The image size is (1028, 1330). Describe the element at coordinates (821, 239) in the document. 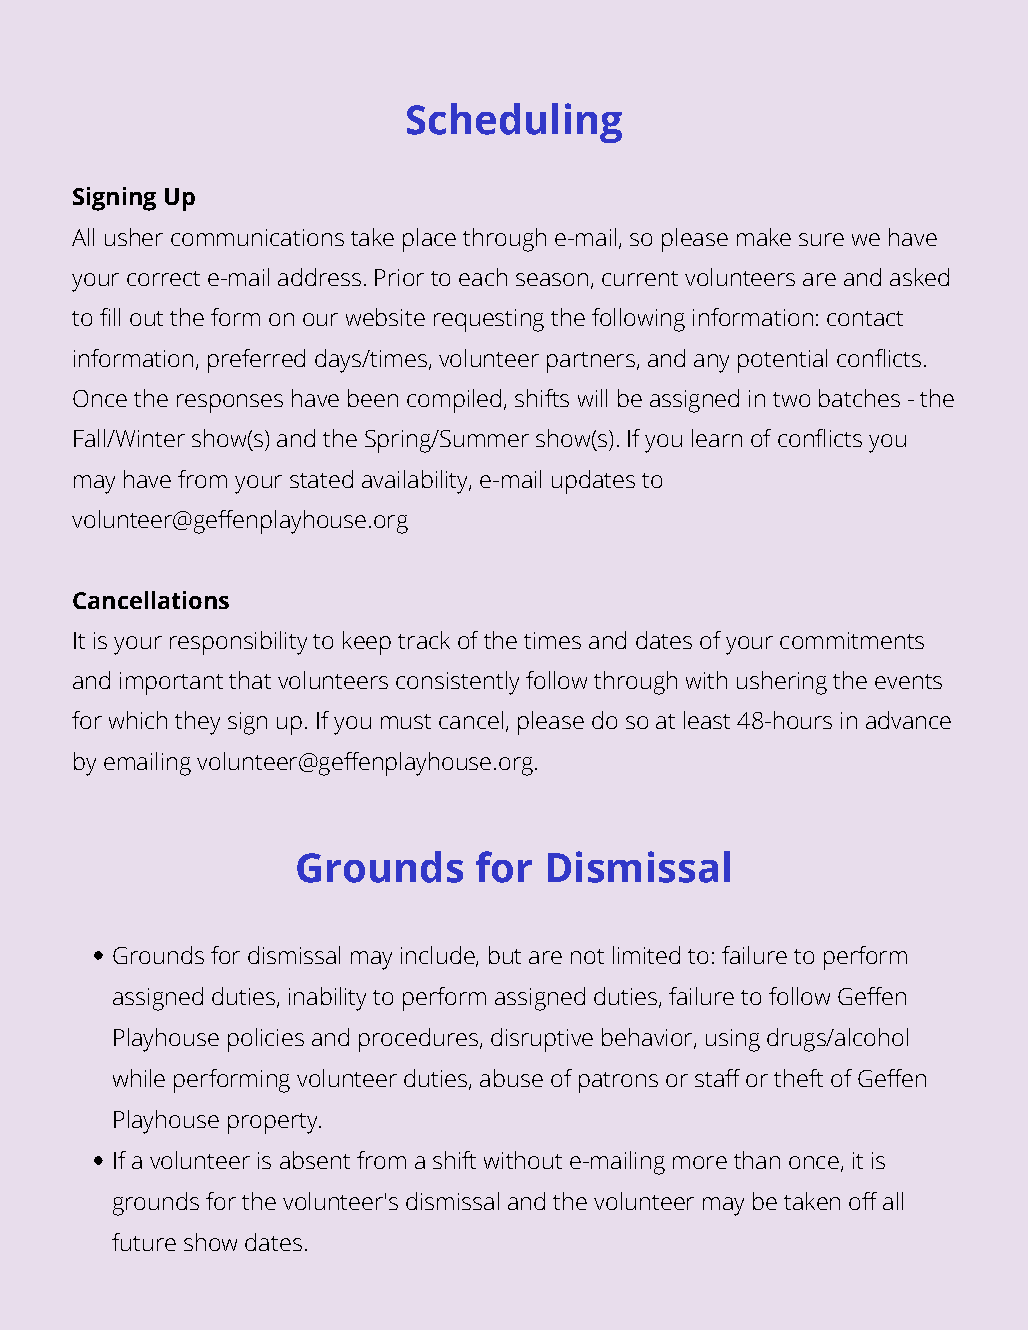

I see `sure` at that location.
